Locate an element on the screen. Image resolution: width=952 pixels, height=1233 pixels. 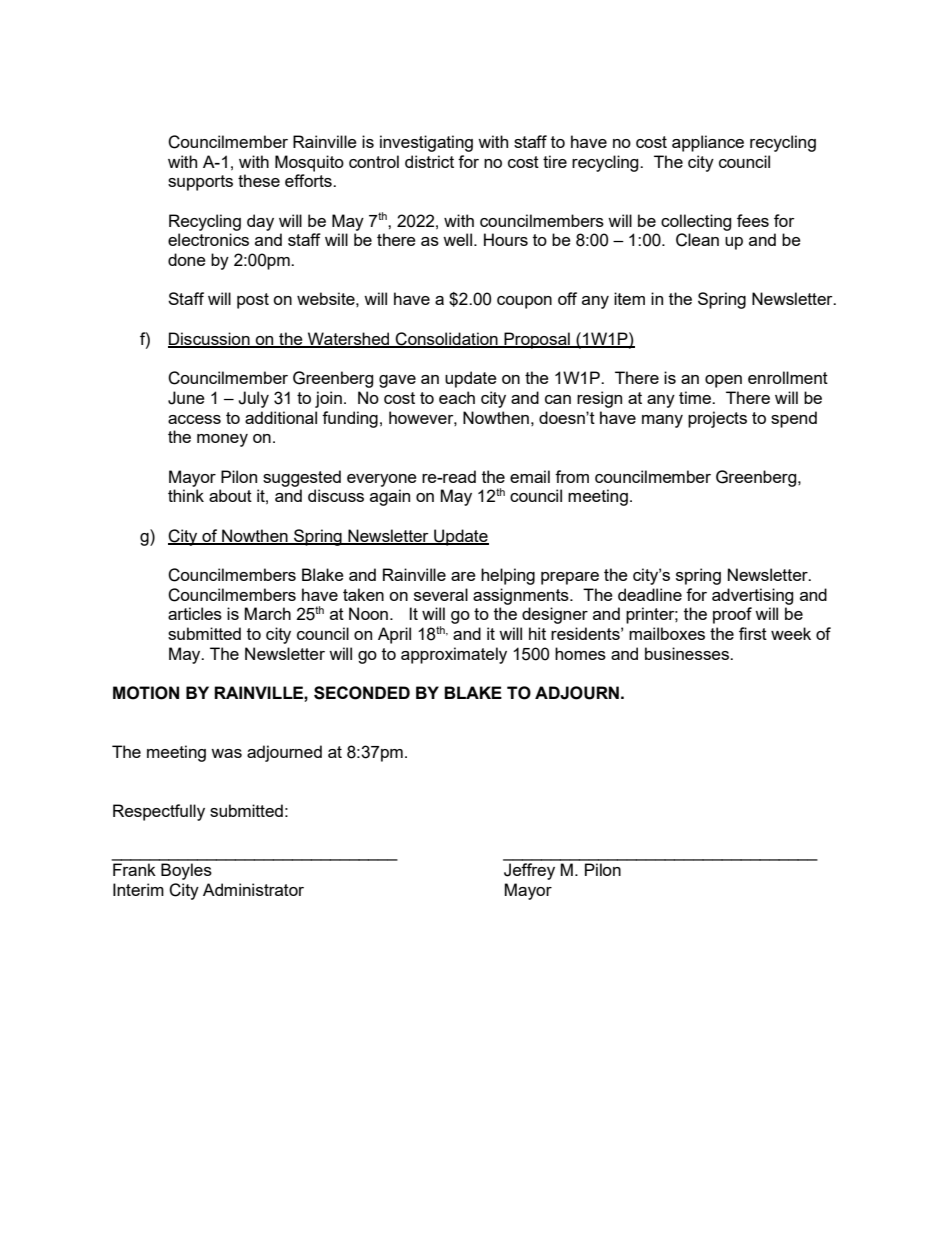
each is located at coordinates (457, 397).
